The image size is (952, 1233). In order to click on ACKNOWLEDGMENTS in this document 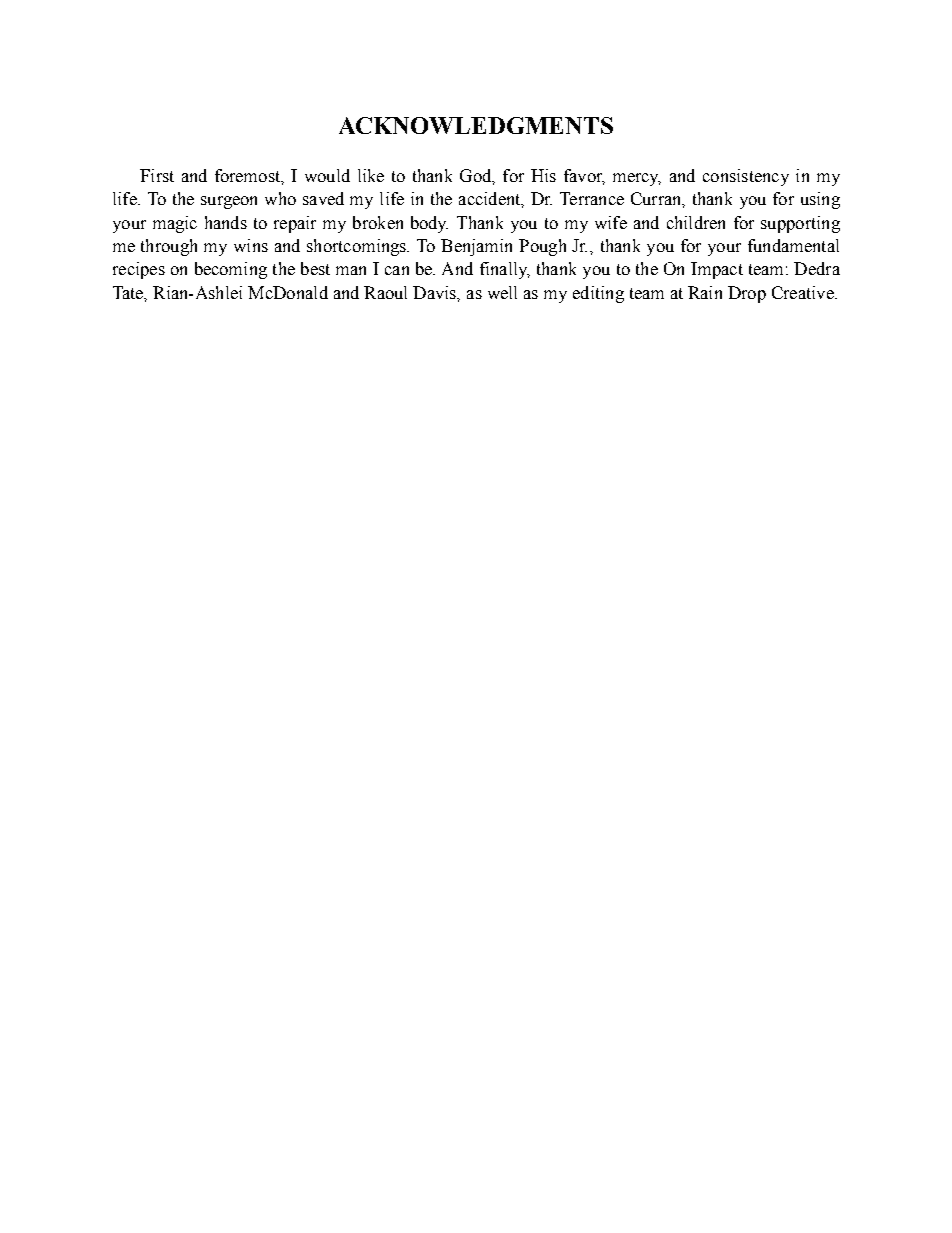, I will do `click(476, 125)`.
